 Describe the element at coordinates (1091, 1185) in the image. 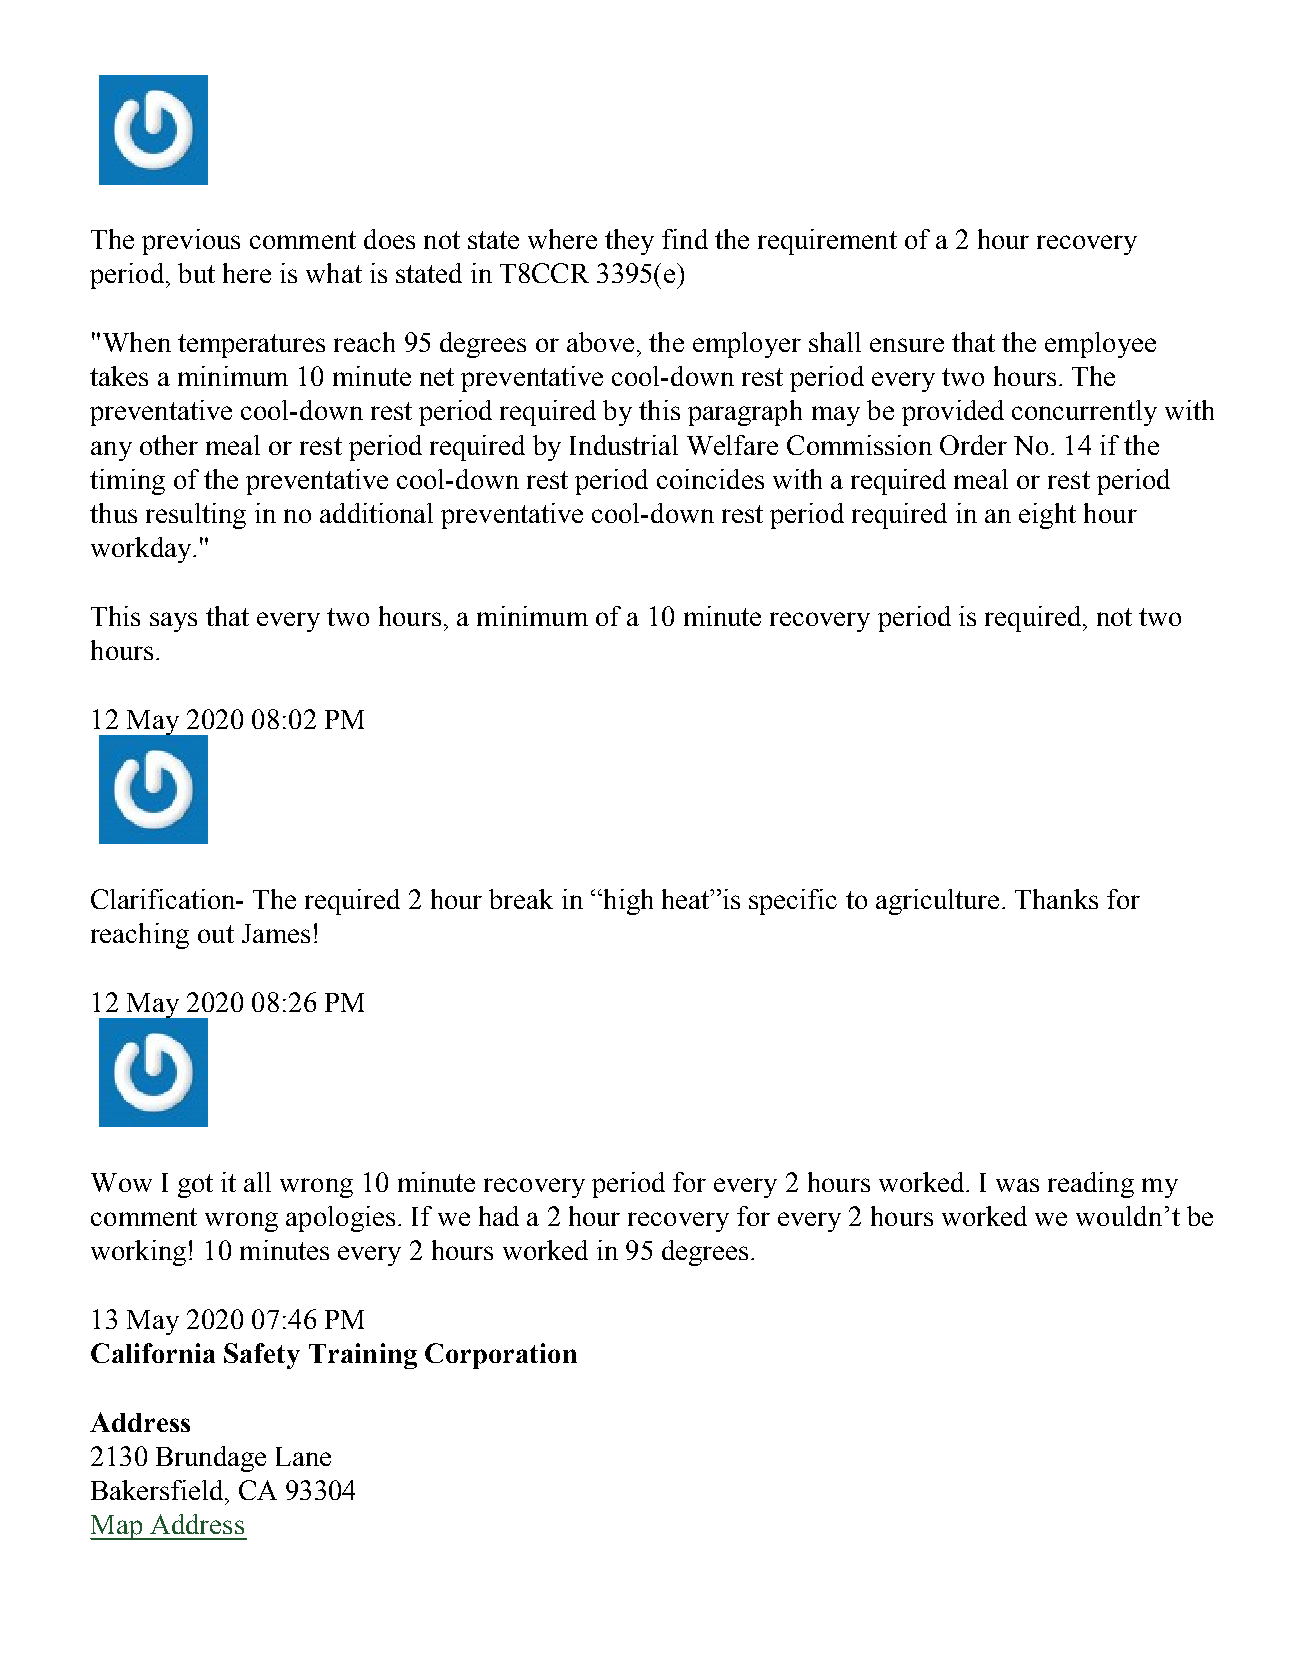

I see `reading` at that location.
